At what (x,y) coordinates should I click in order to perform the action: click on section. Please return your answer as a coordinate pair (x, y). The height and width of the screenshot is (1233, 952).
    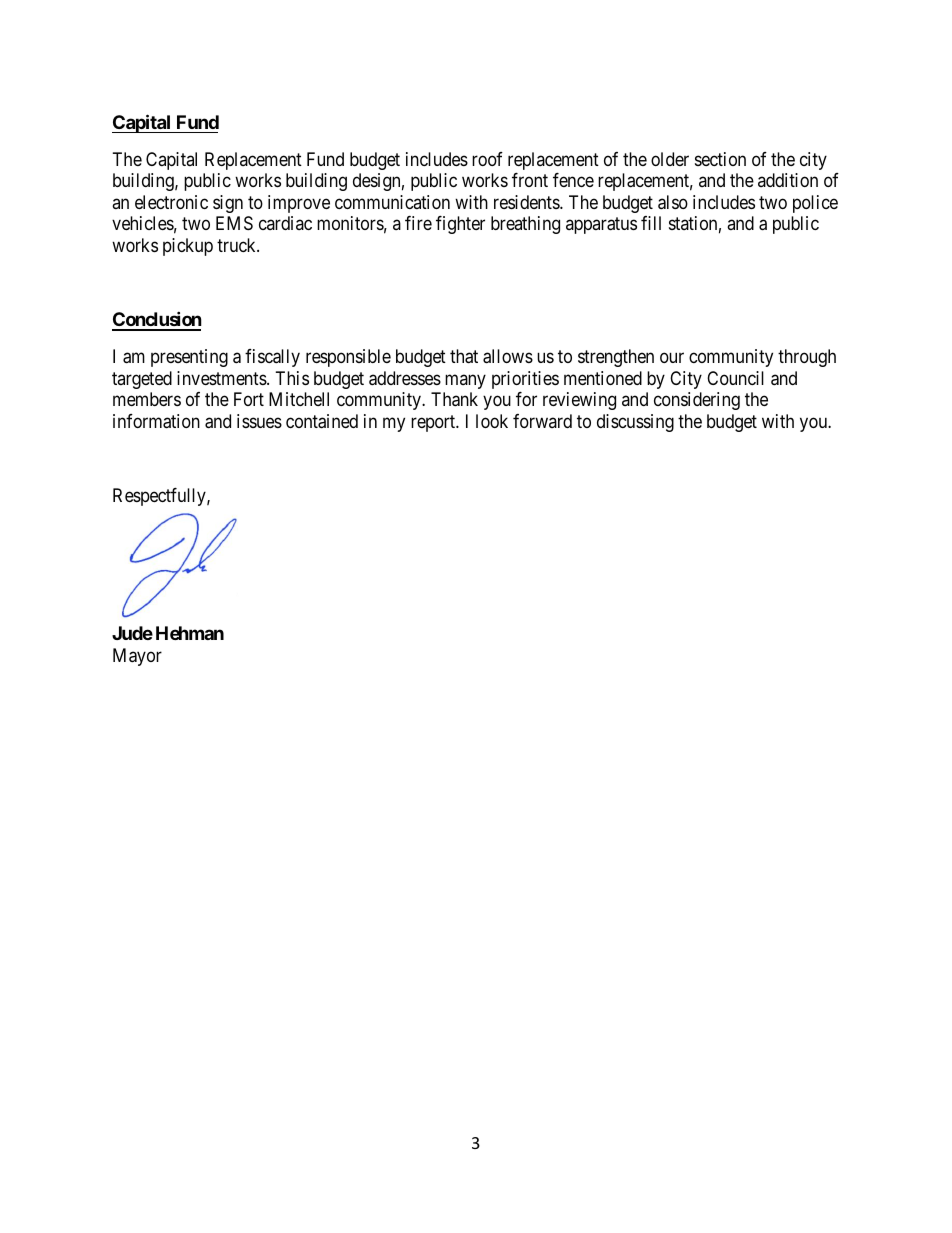
    Looking at the image, I should click on (720, 159).
